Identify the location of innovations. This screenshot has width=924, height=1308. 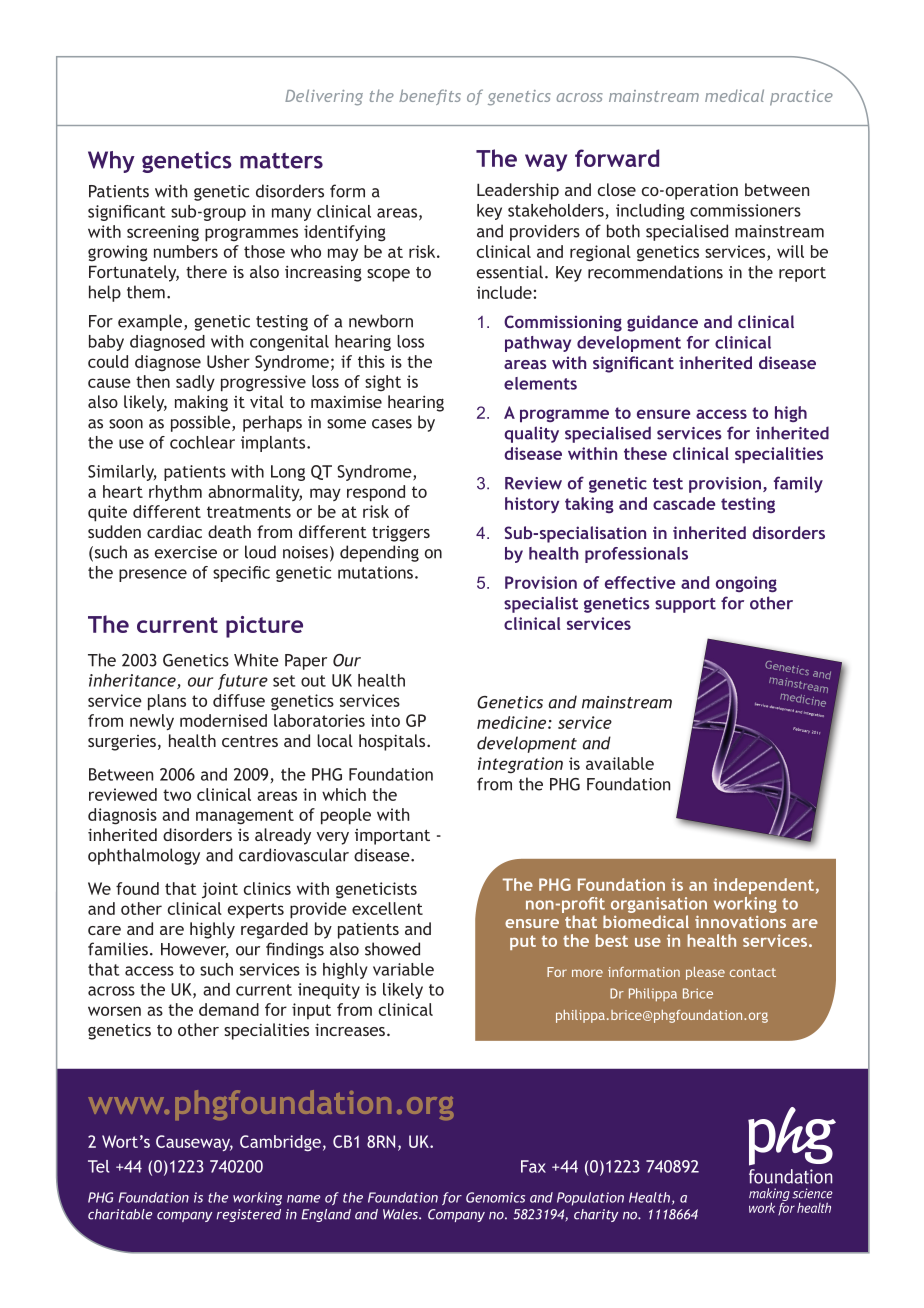
(740, 922).
